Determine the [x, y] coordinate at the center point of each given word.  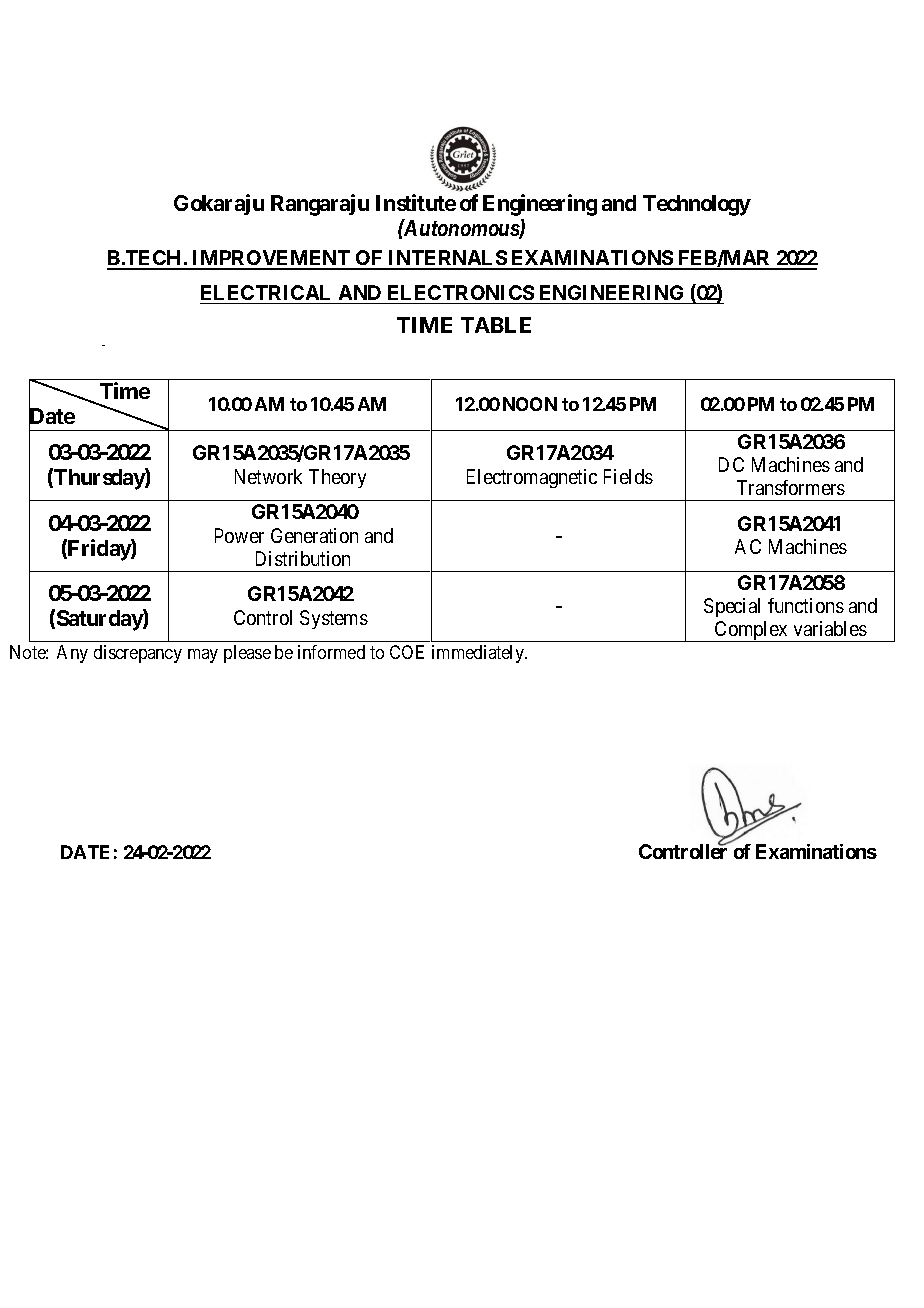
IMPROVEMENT [272, 259]
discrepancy [138, 654]
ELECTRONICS [461, 292]
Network [268, 476]
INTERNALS [447, 259]
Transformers [791, 487]
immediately [479, 654]
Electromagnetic [532, 478]
